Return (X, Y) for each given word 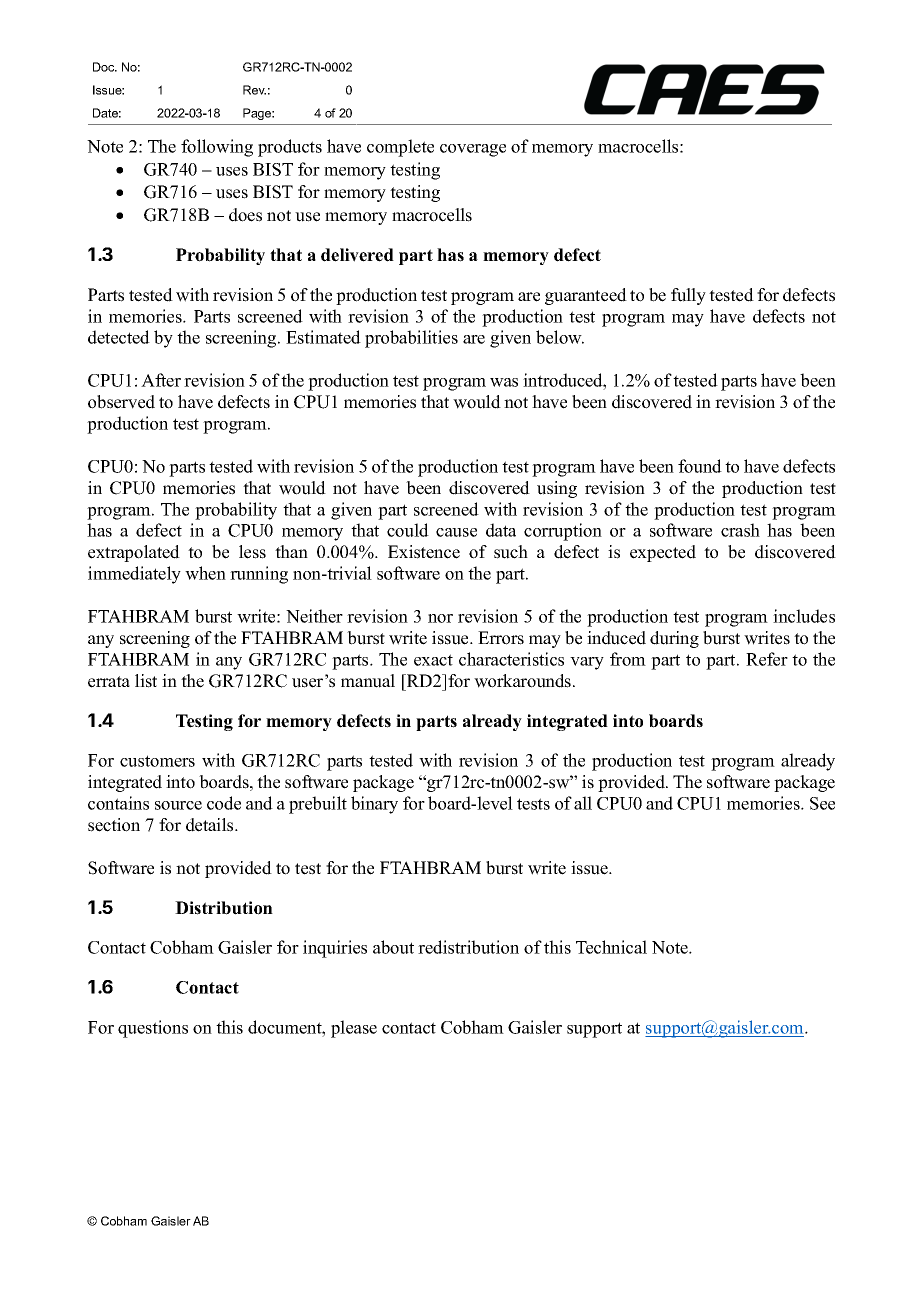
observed (121, 402)
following (217, 148)
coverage (473, 150)
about (393, 947)
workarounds (522, 681)
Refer (767, 659)
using (557, 489)
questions (153, 1029)
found (700, 466)
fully (688, 296)
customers (157, 761)
